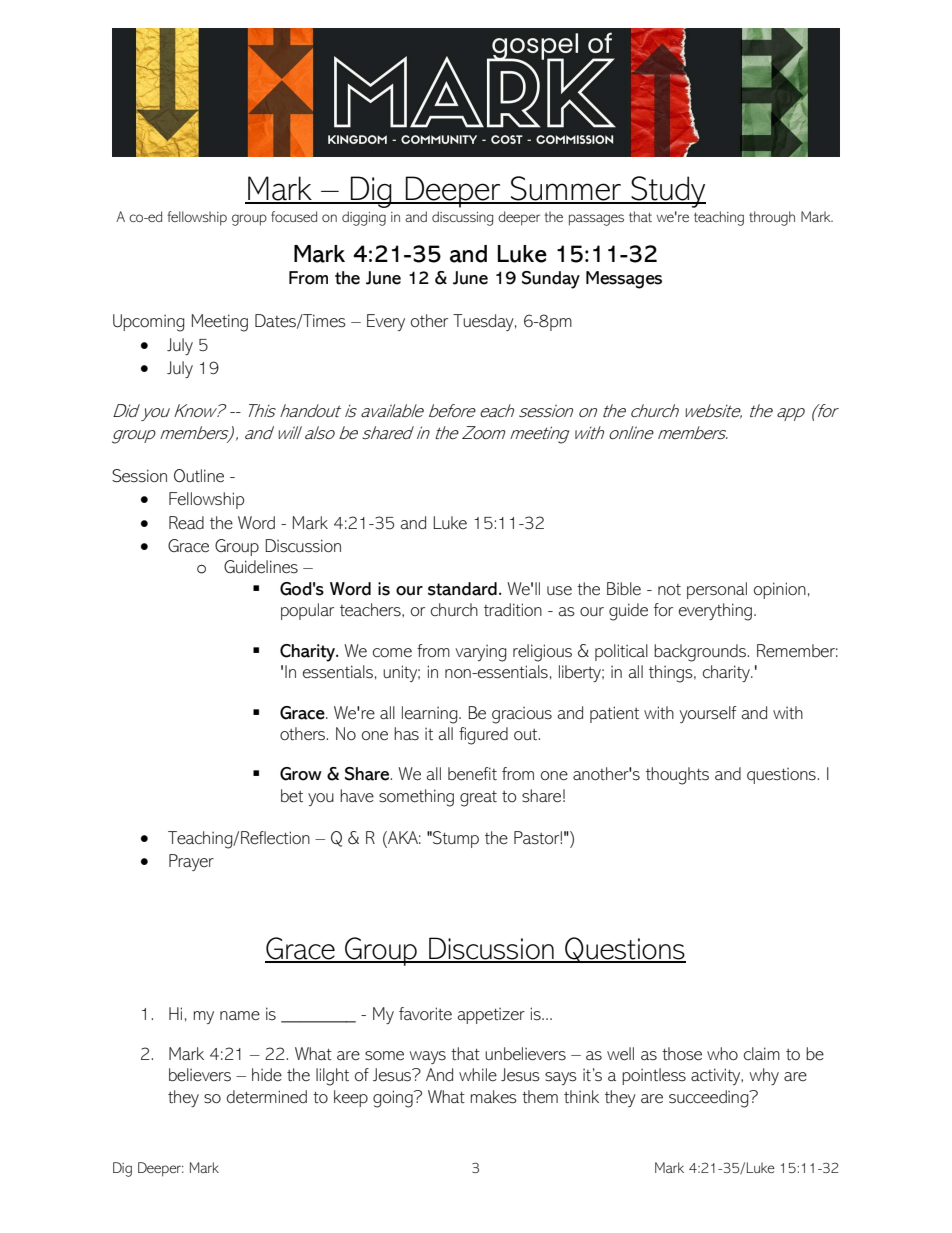 This screenshot has width=952, height=1233. What do you see at coordinates (294, 216) in the screenshot?
I see `focused` at bounding box center [294, 216].
